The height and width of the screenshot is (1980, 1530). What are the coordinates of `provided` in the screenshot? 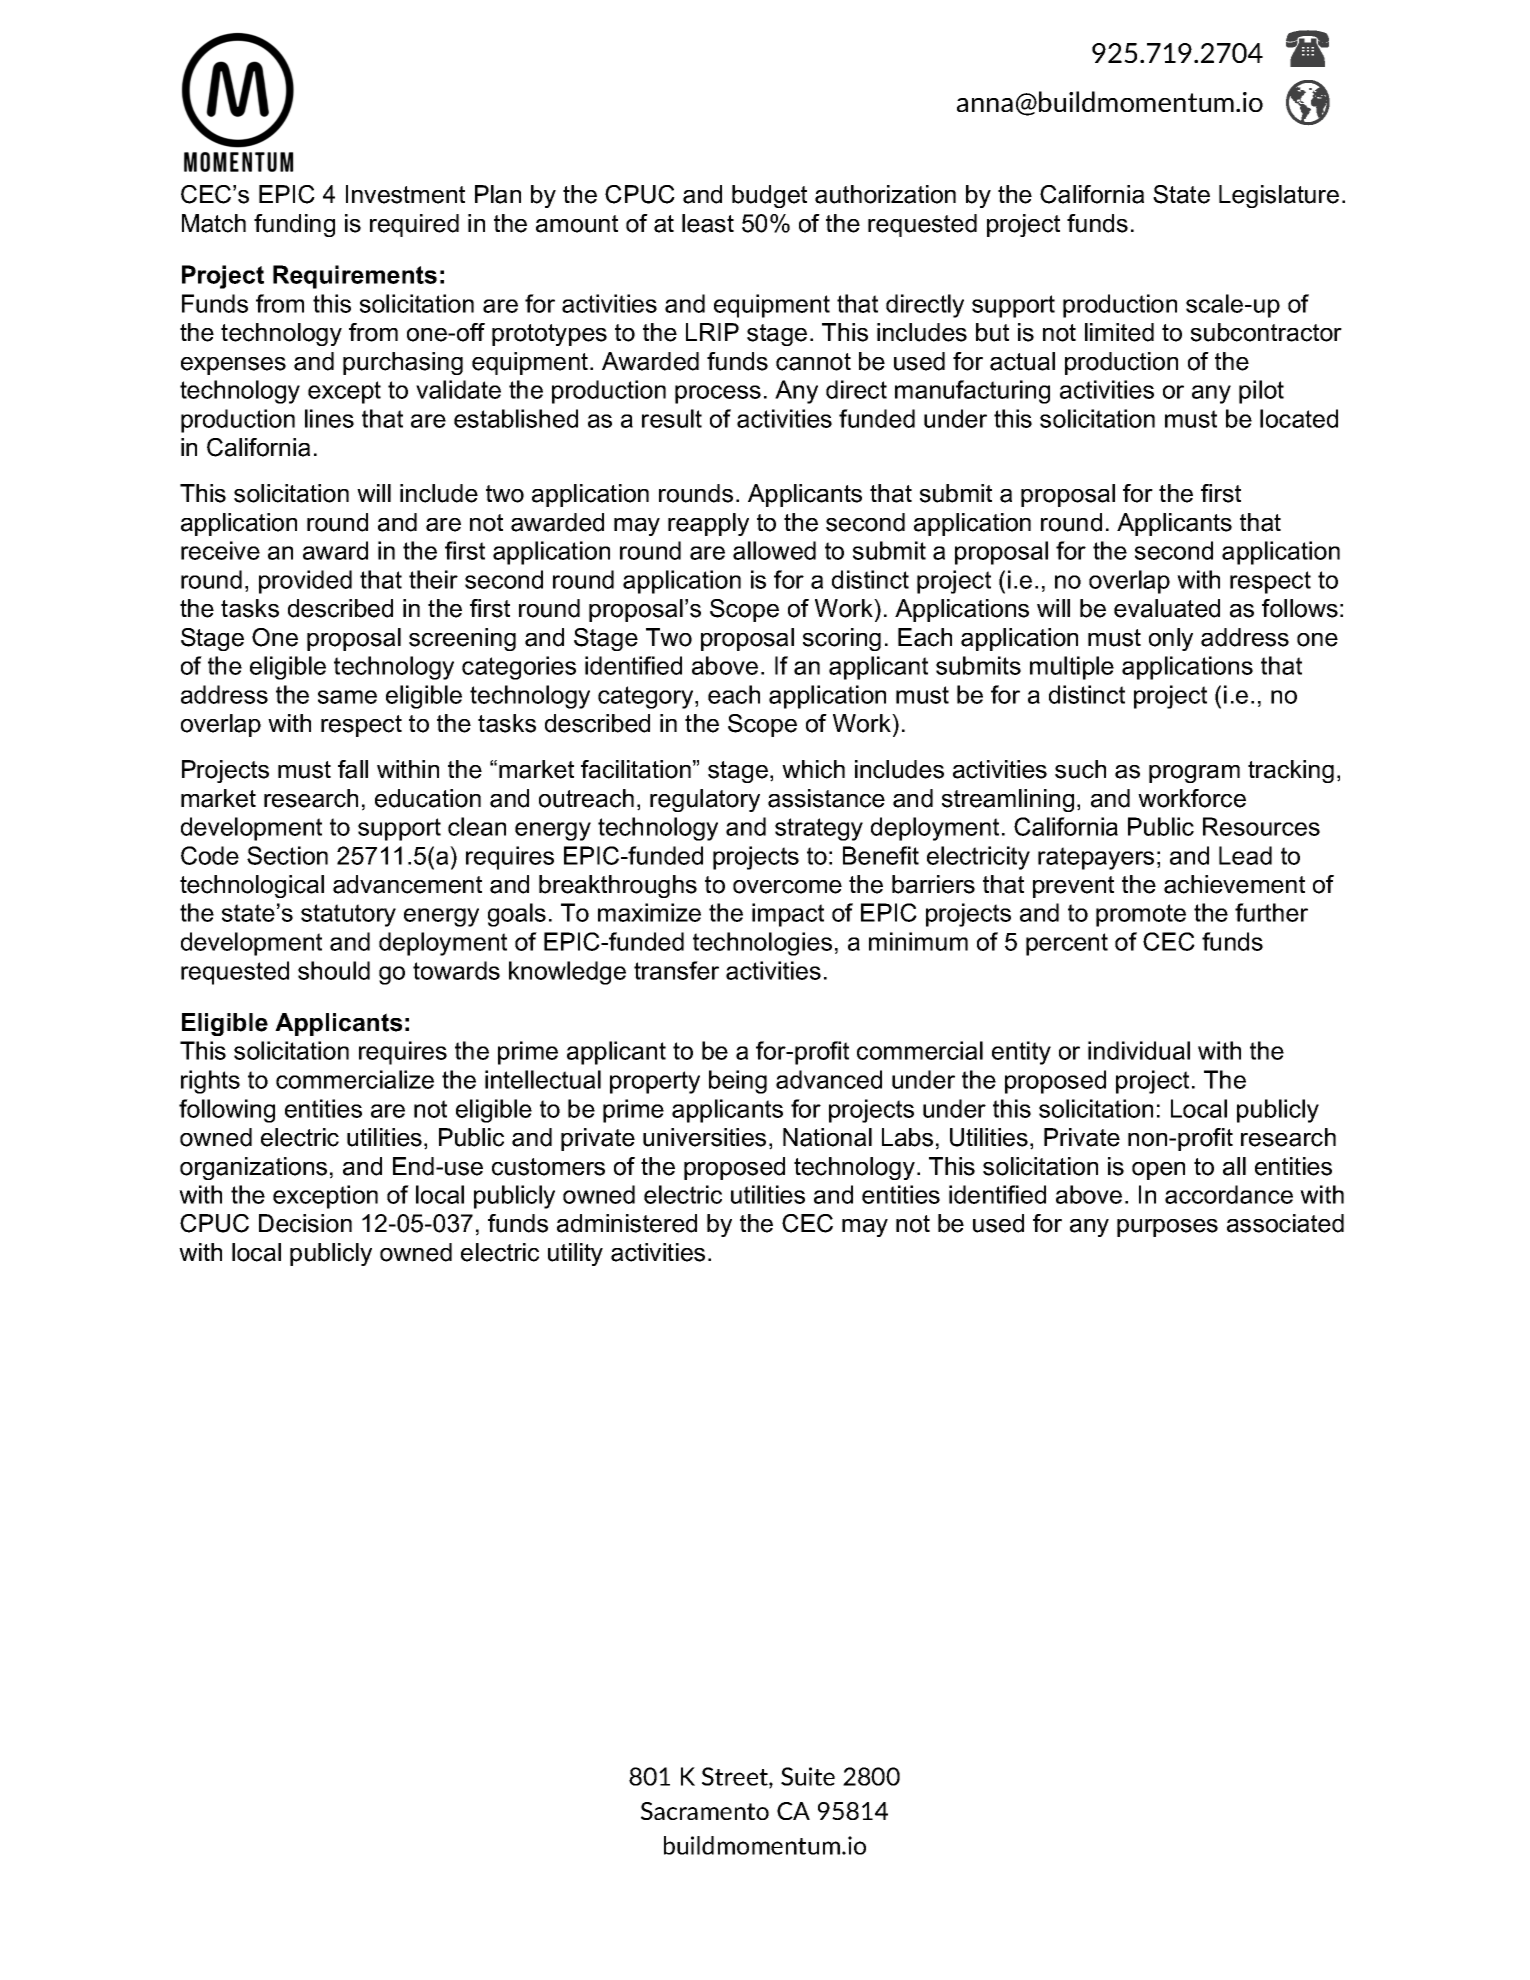 It's located at (305, 582).
